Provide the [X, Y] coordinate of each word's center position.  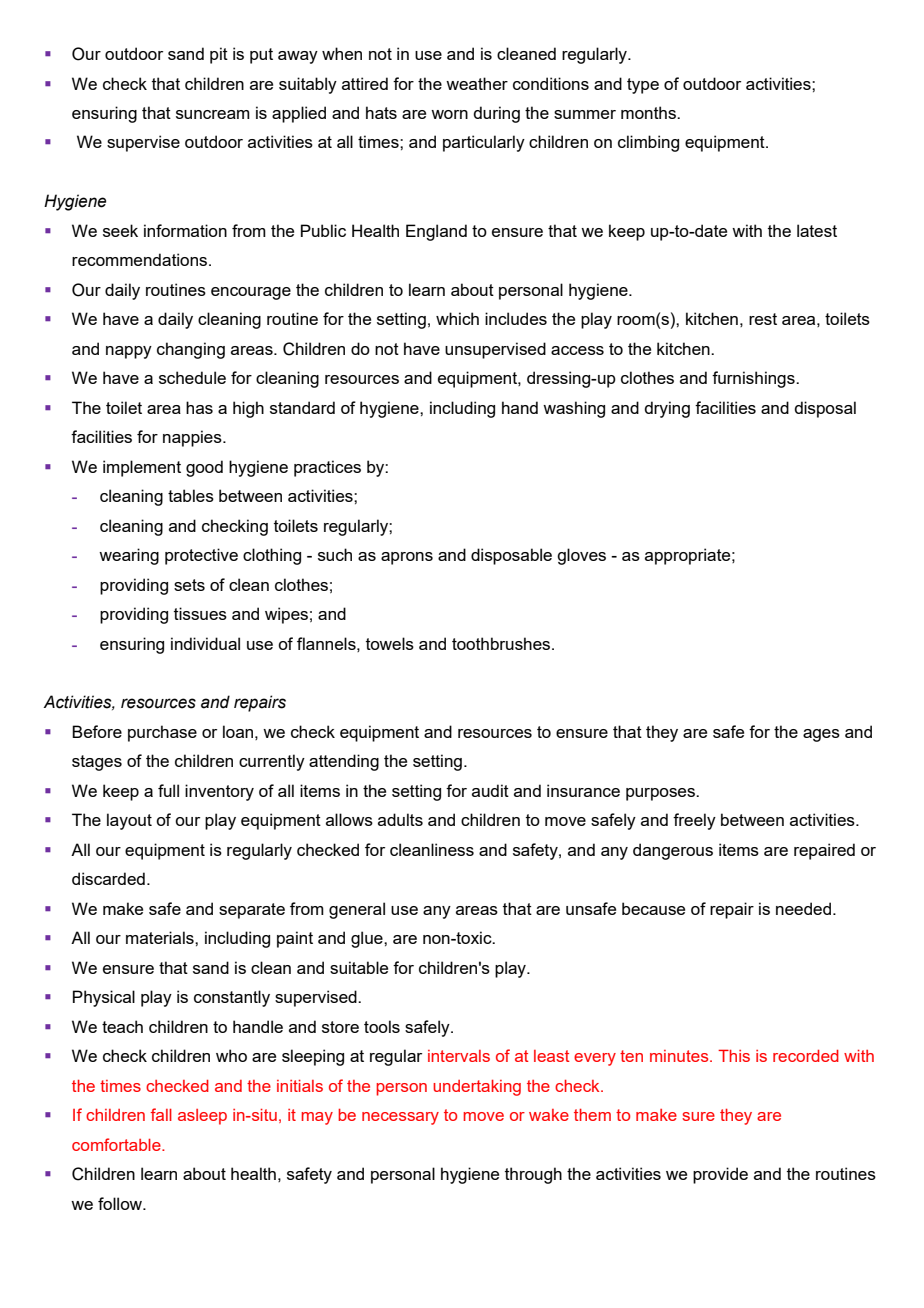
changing [191, 350]
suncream [213, 114]
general [357, 910]
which [457, 318]
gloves [581, 556]
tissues [200, 613]
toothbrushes [502, 643]
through [533, 1175]
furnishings [754, 379]
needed [803, 908]
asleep [202, 1117]
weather [477, 83]
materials [161, 937]
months [649, 112]
